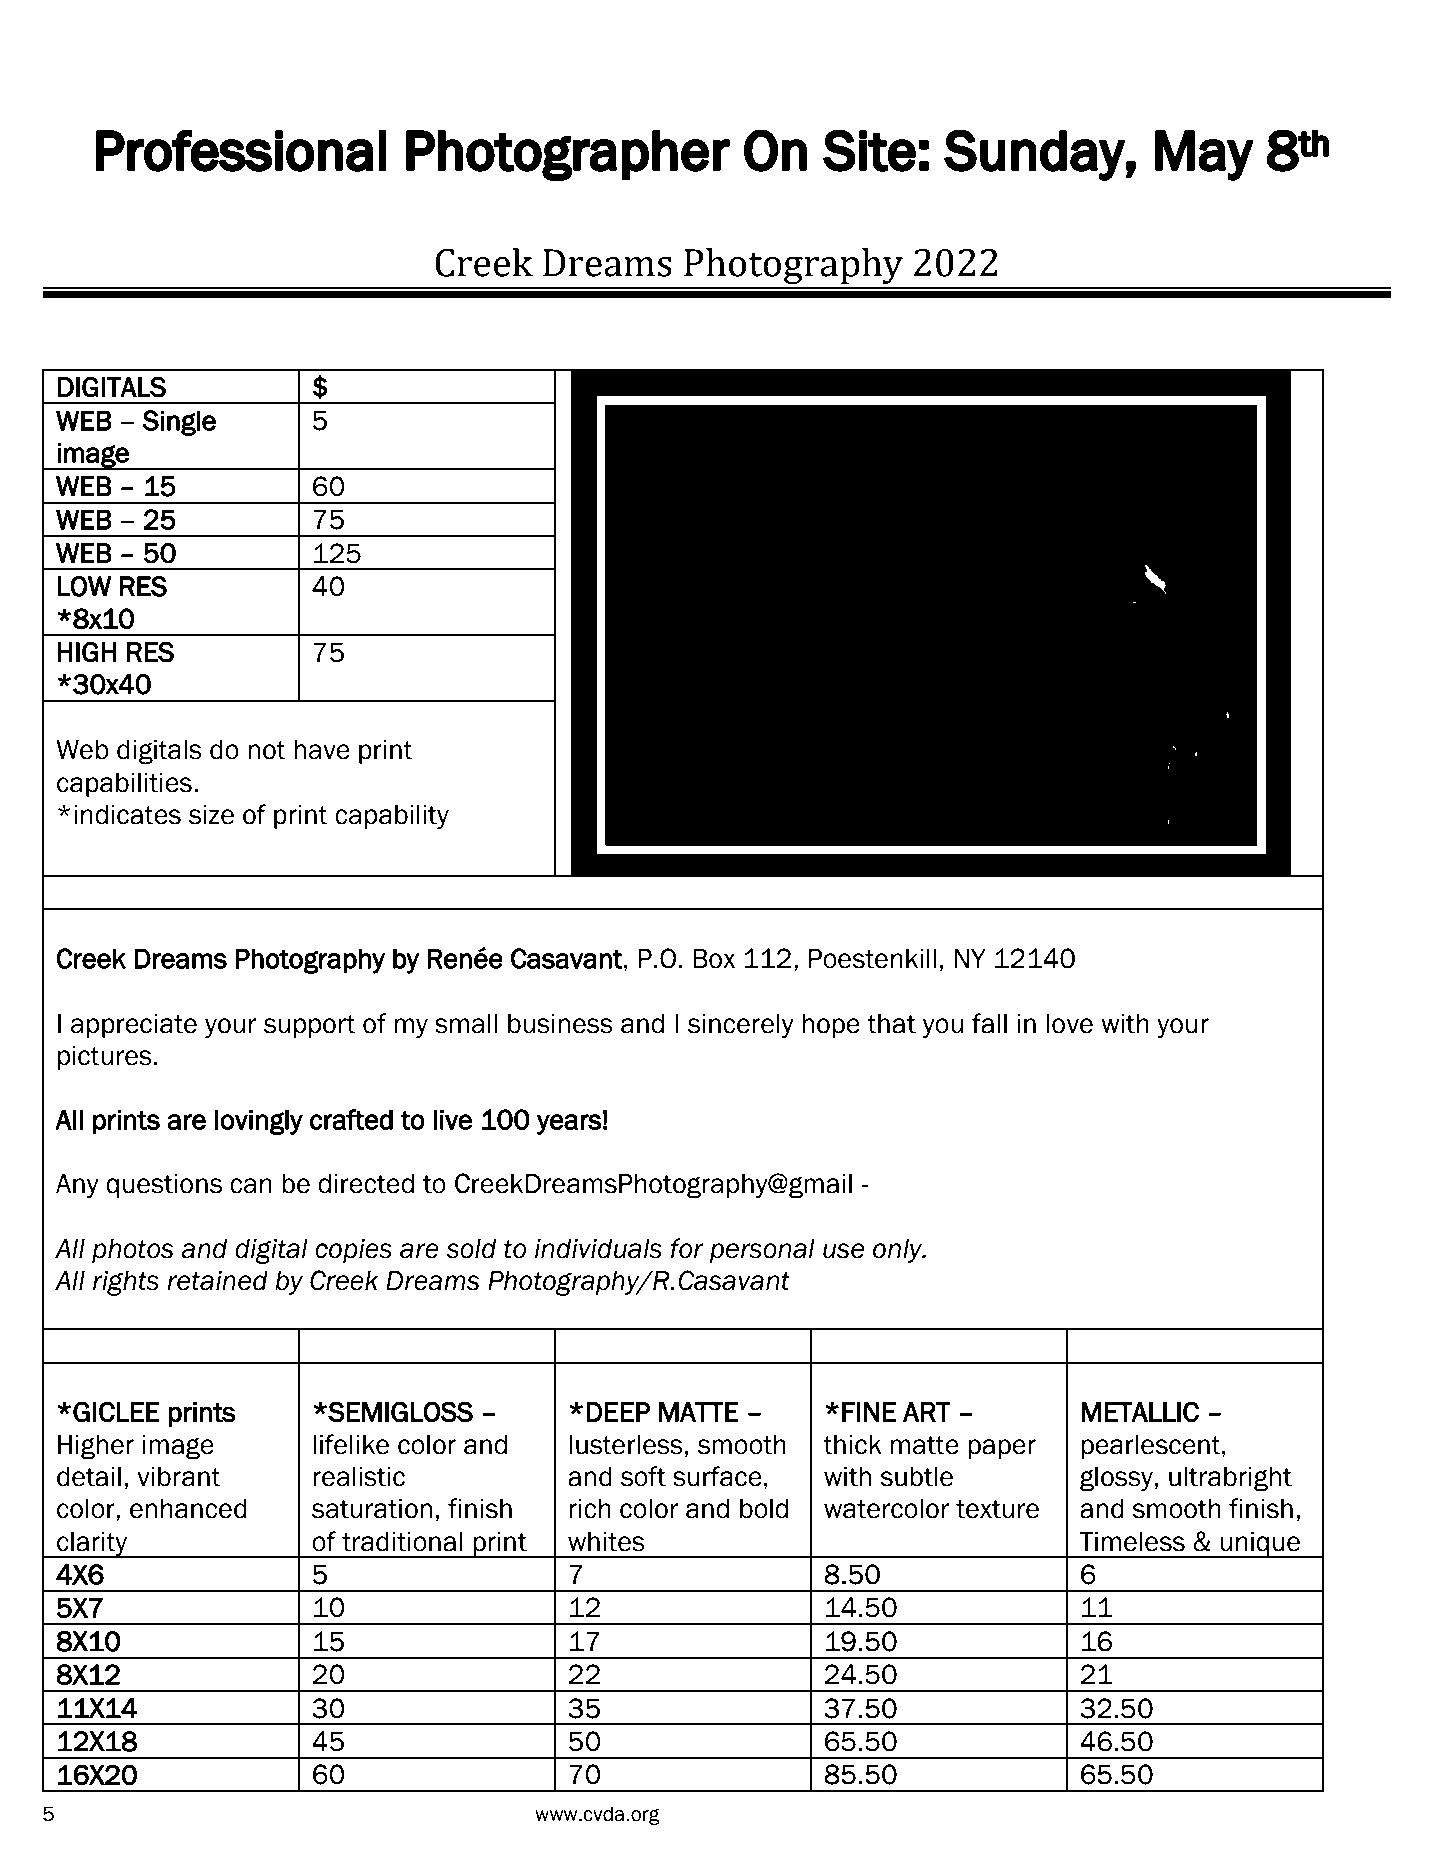  What do you see at coordinates (179, 423) in the image?
I see `Single` at bounding box center [179, 423].
